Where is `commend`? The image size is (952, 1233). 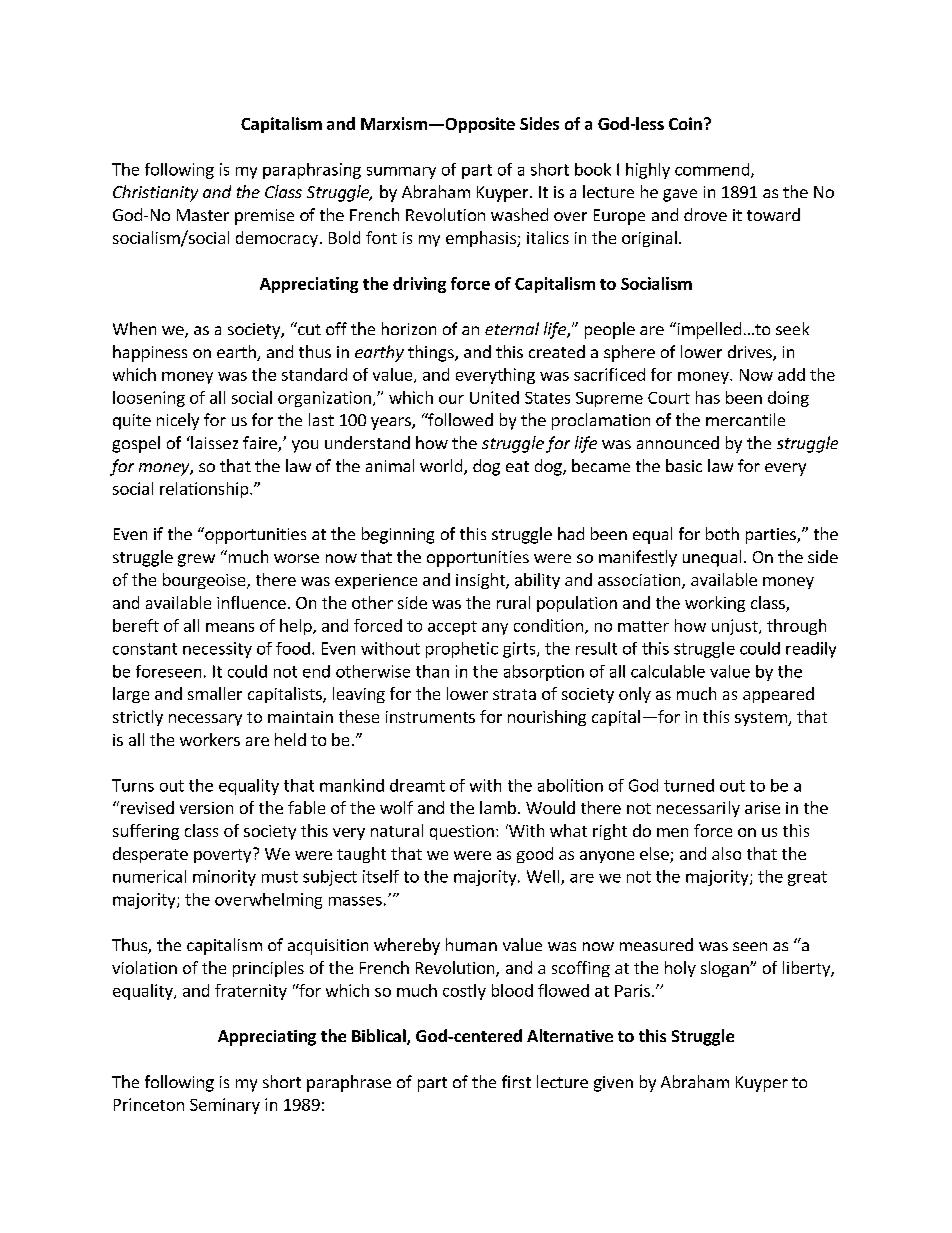
commend is located at coordinates (713, 170).
